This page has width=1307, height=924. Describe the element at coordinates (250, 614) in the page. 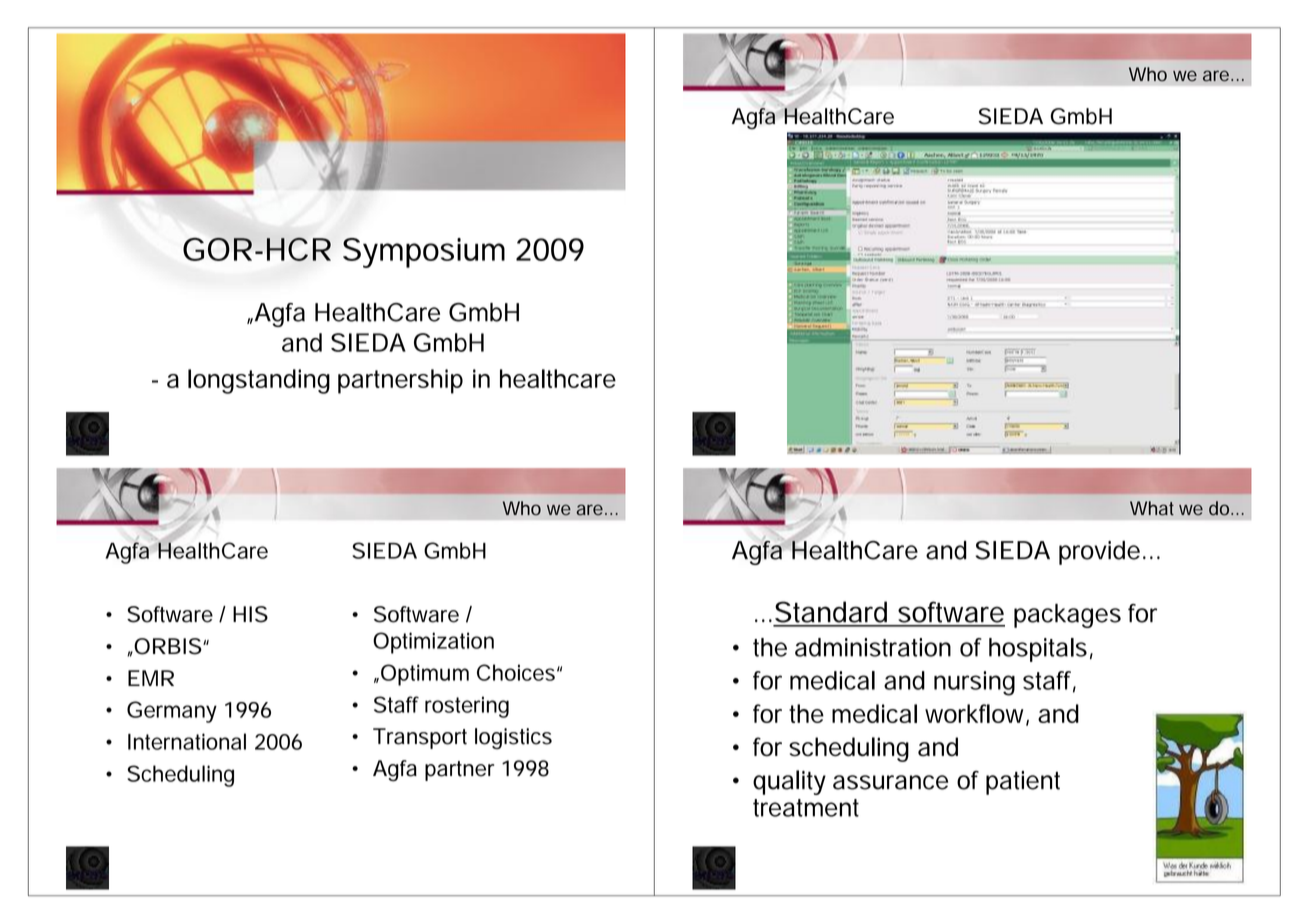

I see `HIS` at that location.
